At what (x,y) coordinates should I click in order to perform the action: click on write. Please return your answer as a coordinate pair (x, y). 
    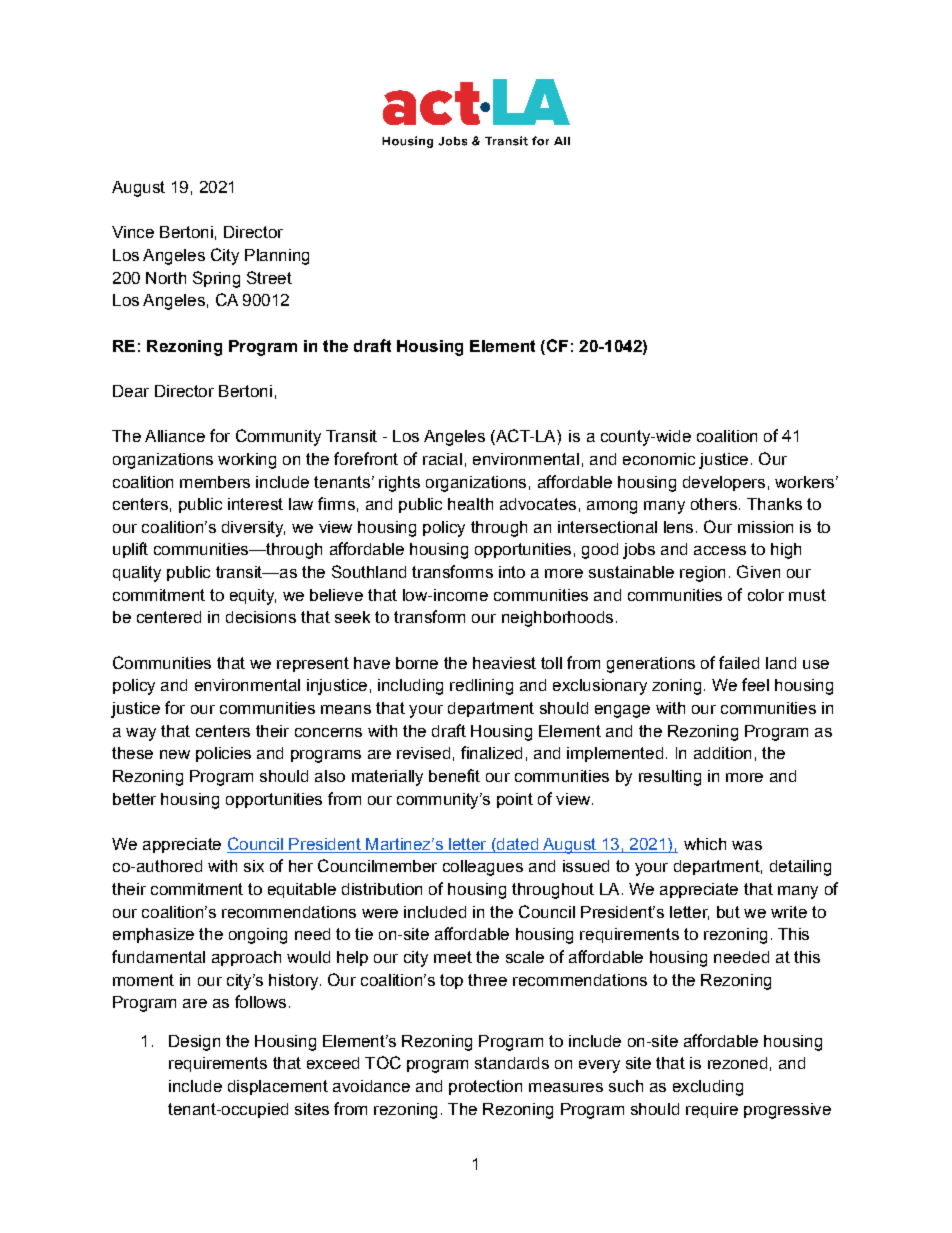
    Looking at the image, I should click on (789, 912).
